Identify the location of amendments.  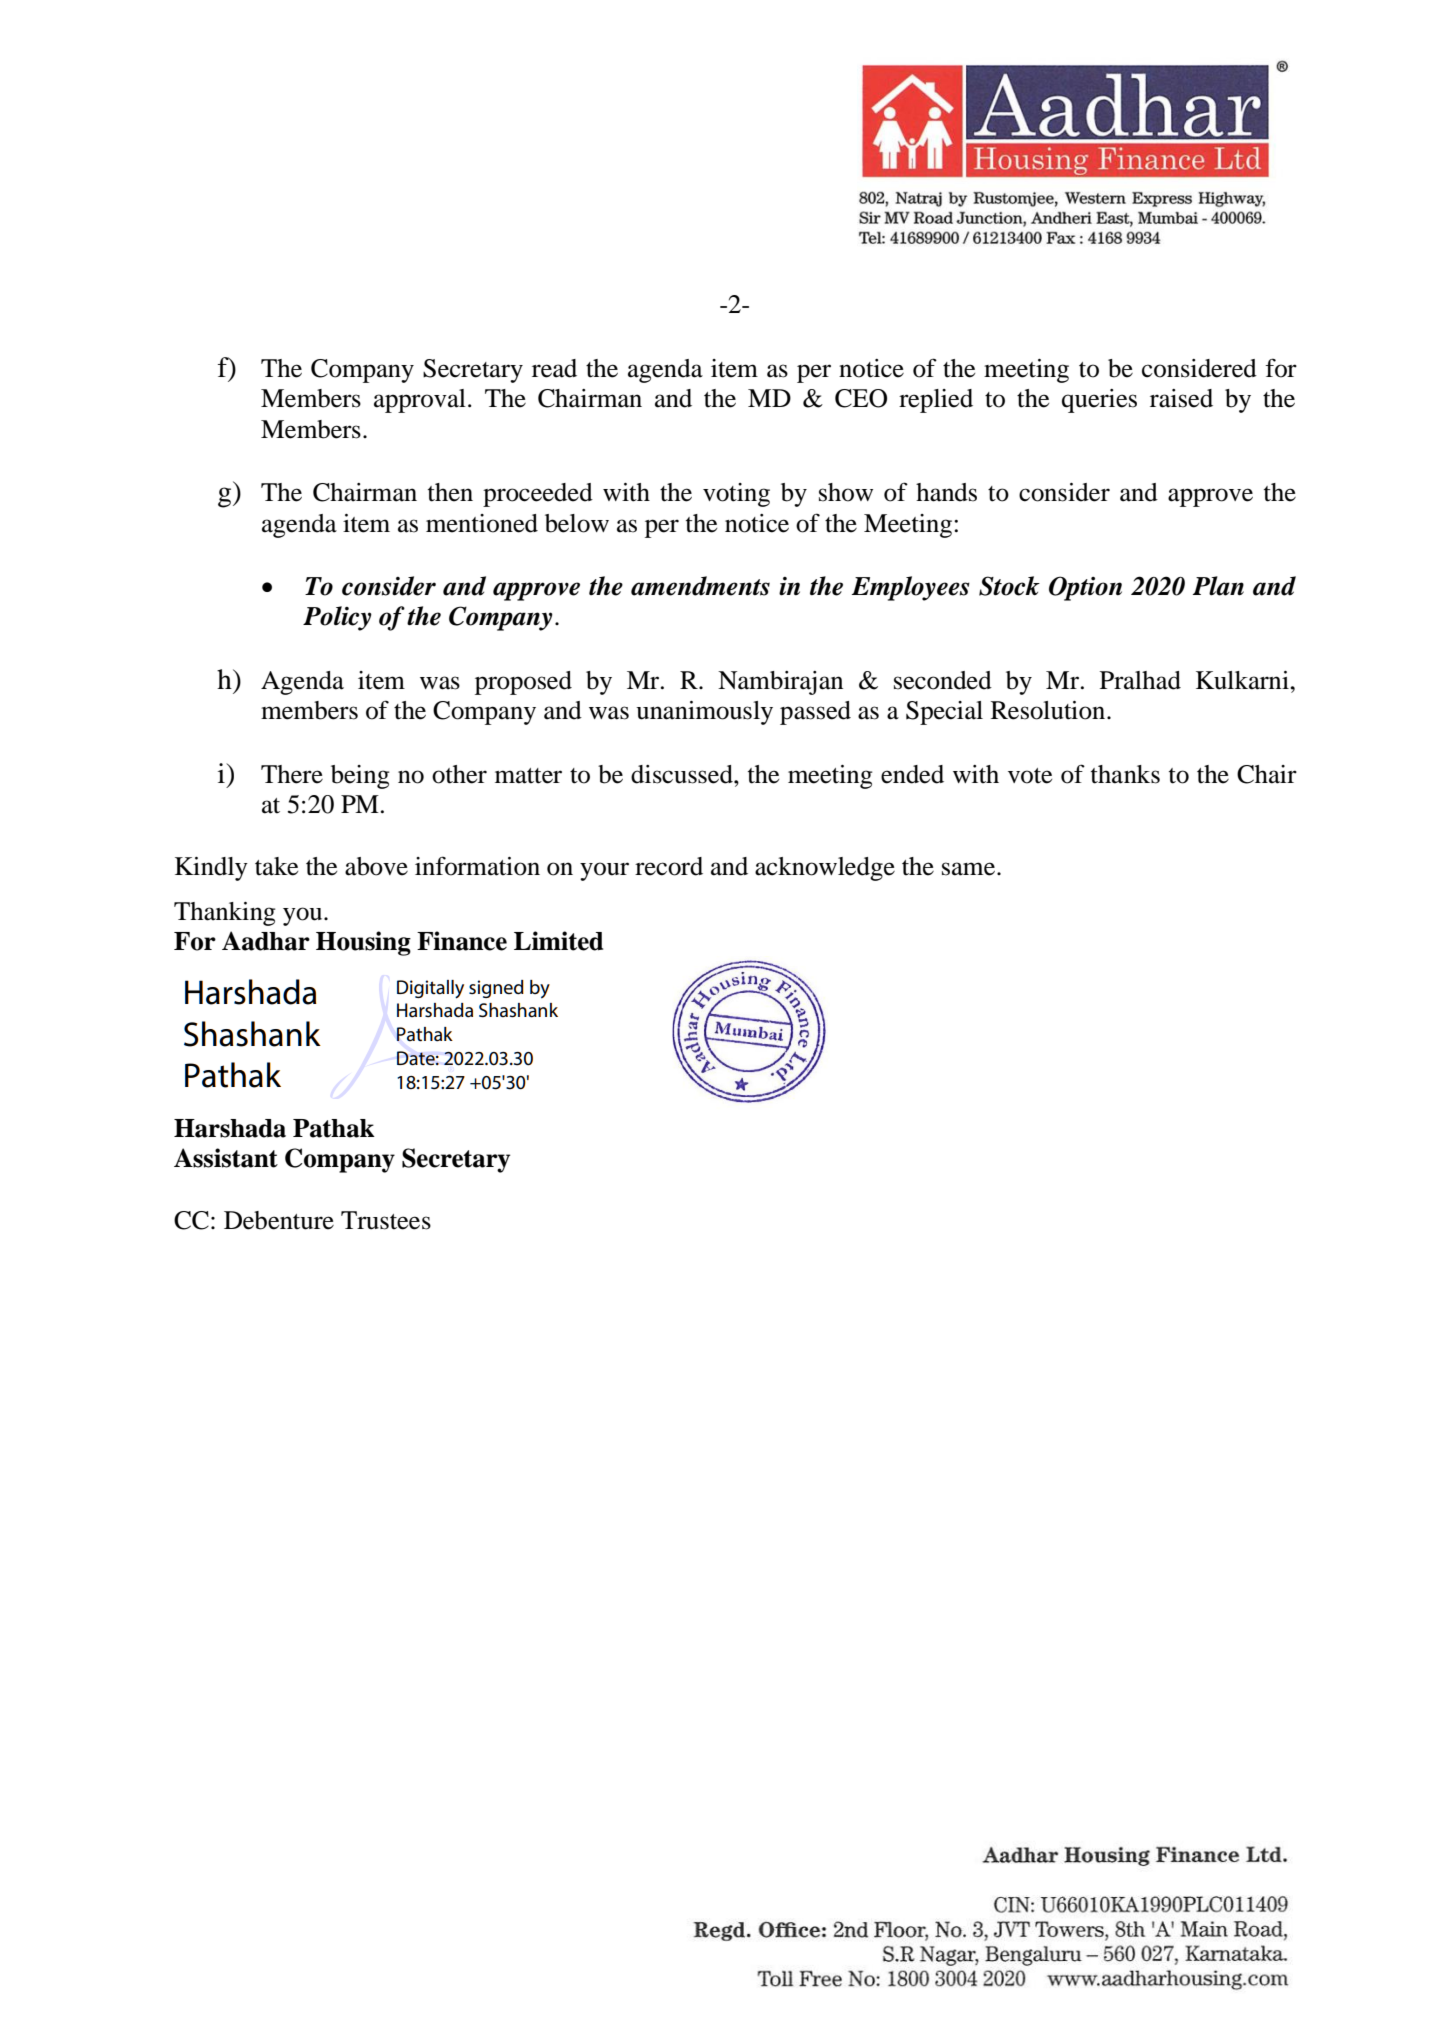
(700, 586).
